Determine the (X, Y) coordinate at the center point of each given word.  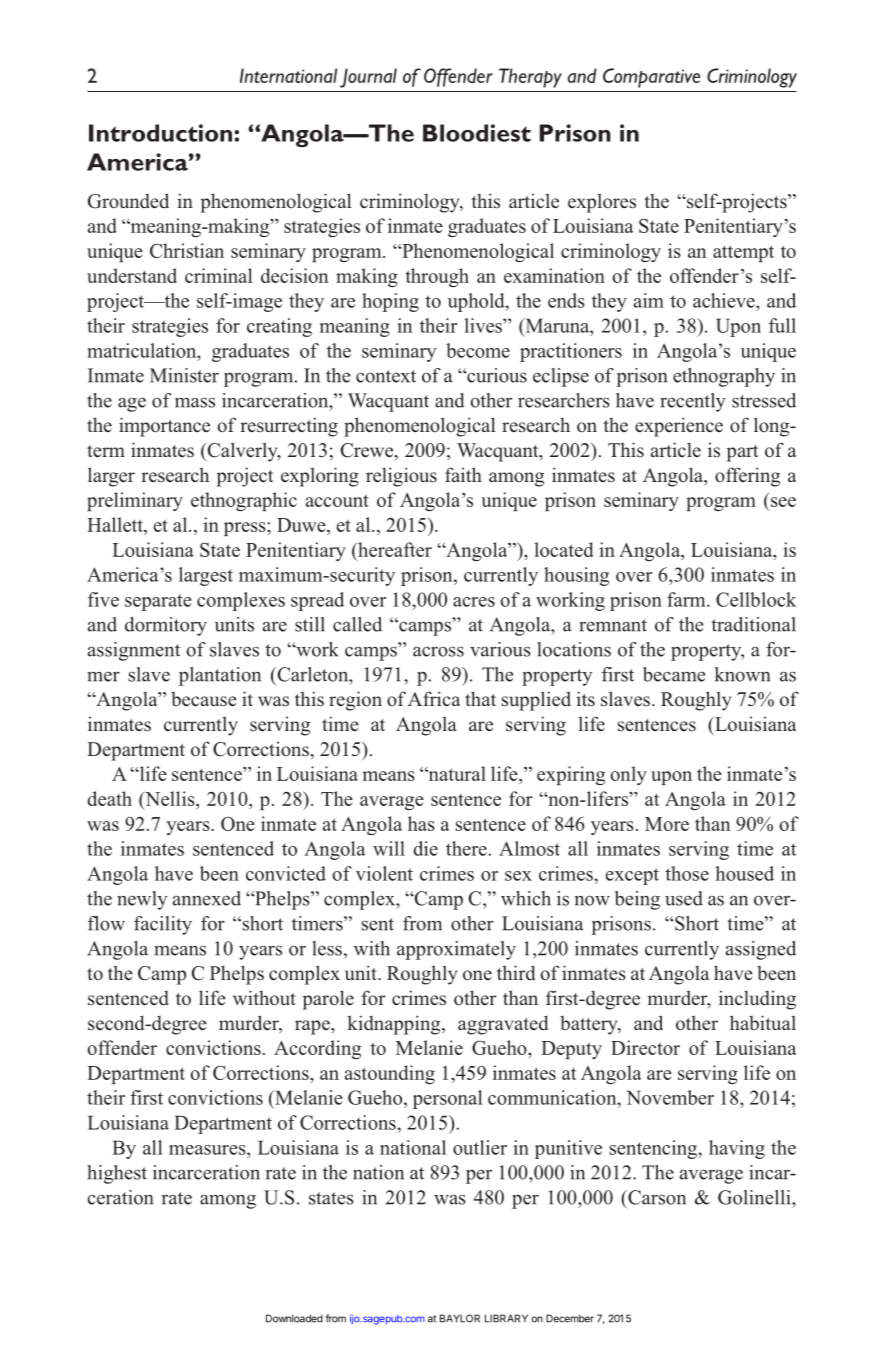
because (204, 699)
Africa (434, 699)
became (674, 674)
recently (693, 402)
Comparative (651, 78)
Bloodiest (477, 133)
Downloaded (294, 1318)
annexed (207, 898)
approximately (456, 950)
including (757, 1000)
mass (195, 402)
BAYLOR (460, 1318)
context (386, 376)
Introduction (162, 133)
